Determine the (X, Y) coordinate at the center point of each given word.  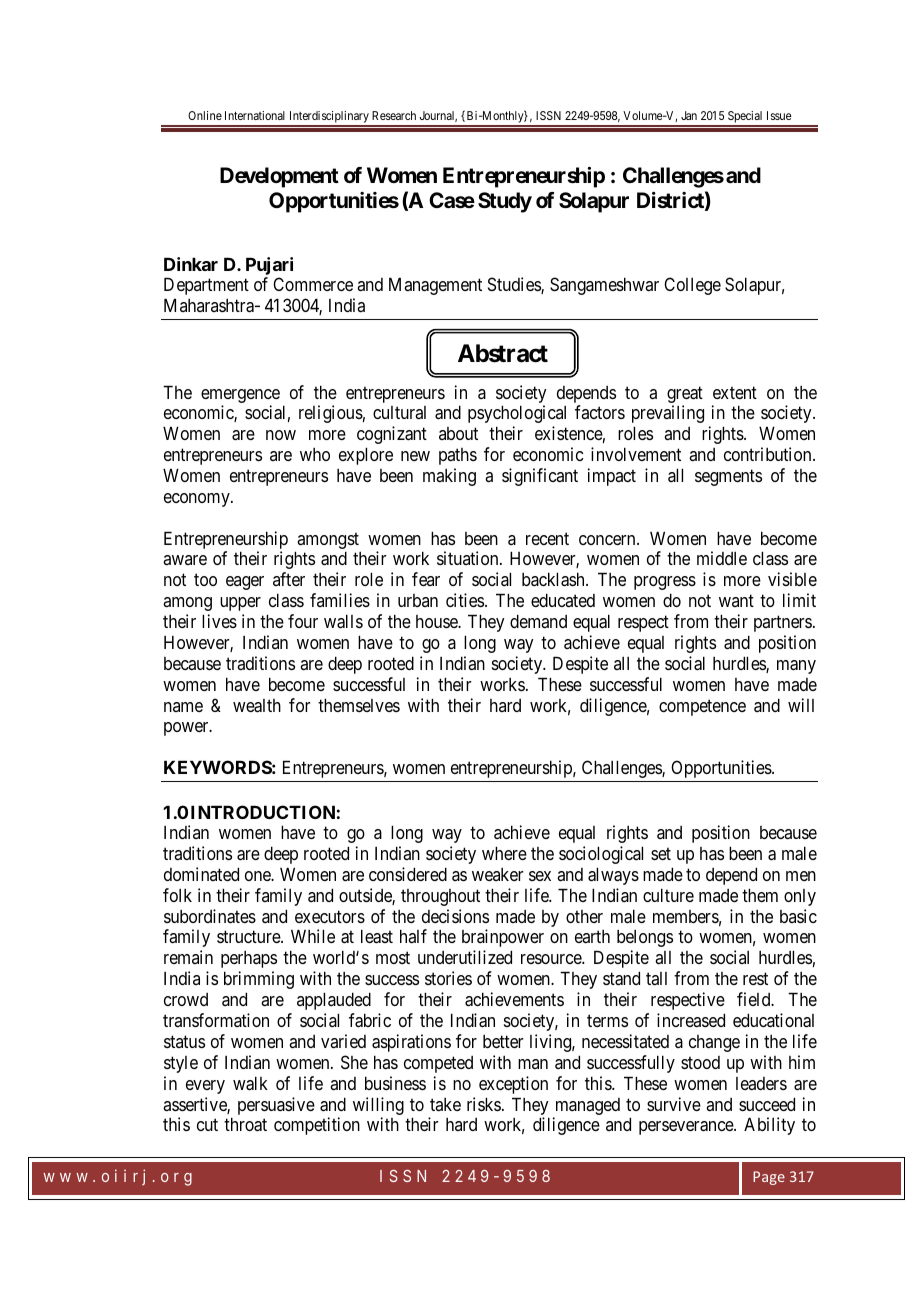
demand (538, 621)
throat (245, 1124)
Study (505, 202)
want (736, 601)
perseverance (687, 1128)
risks (484, 1104)
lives (219, 621)
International (255, 115)
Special (745, 118)
